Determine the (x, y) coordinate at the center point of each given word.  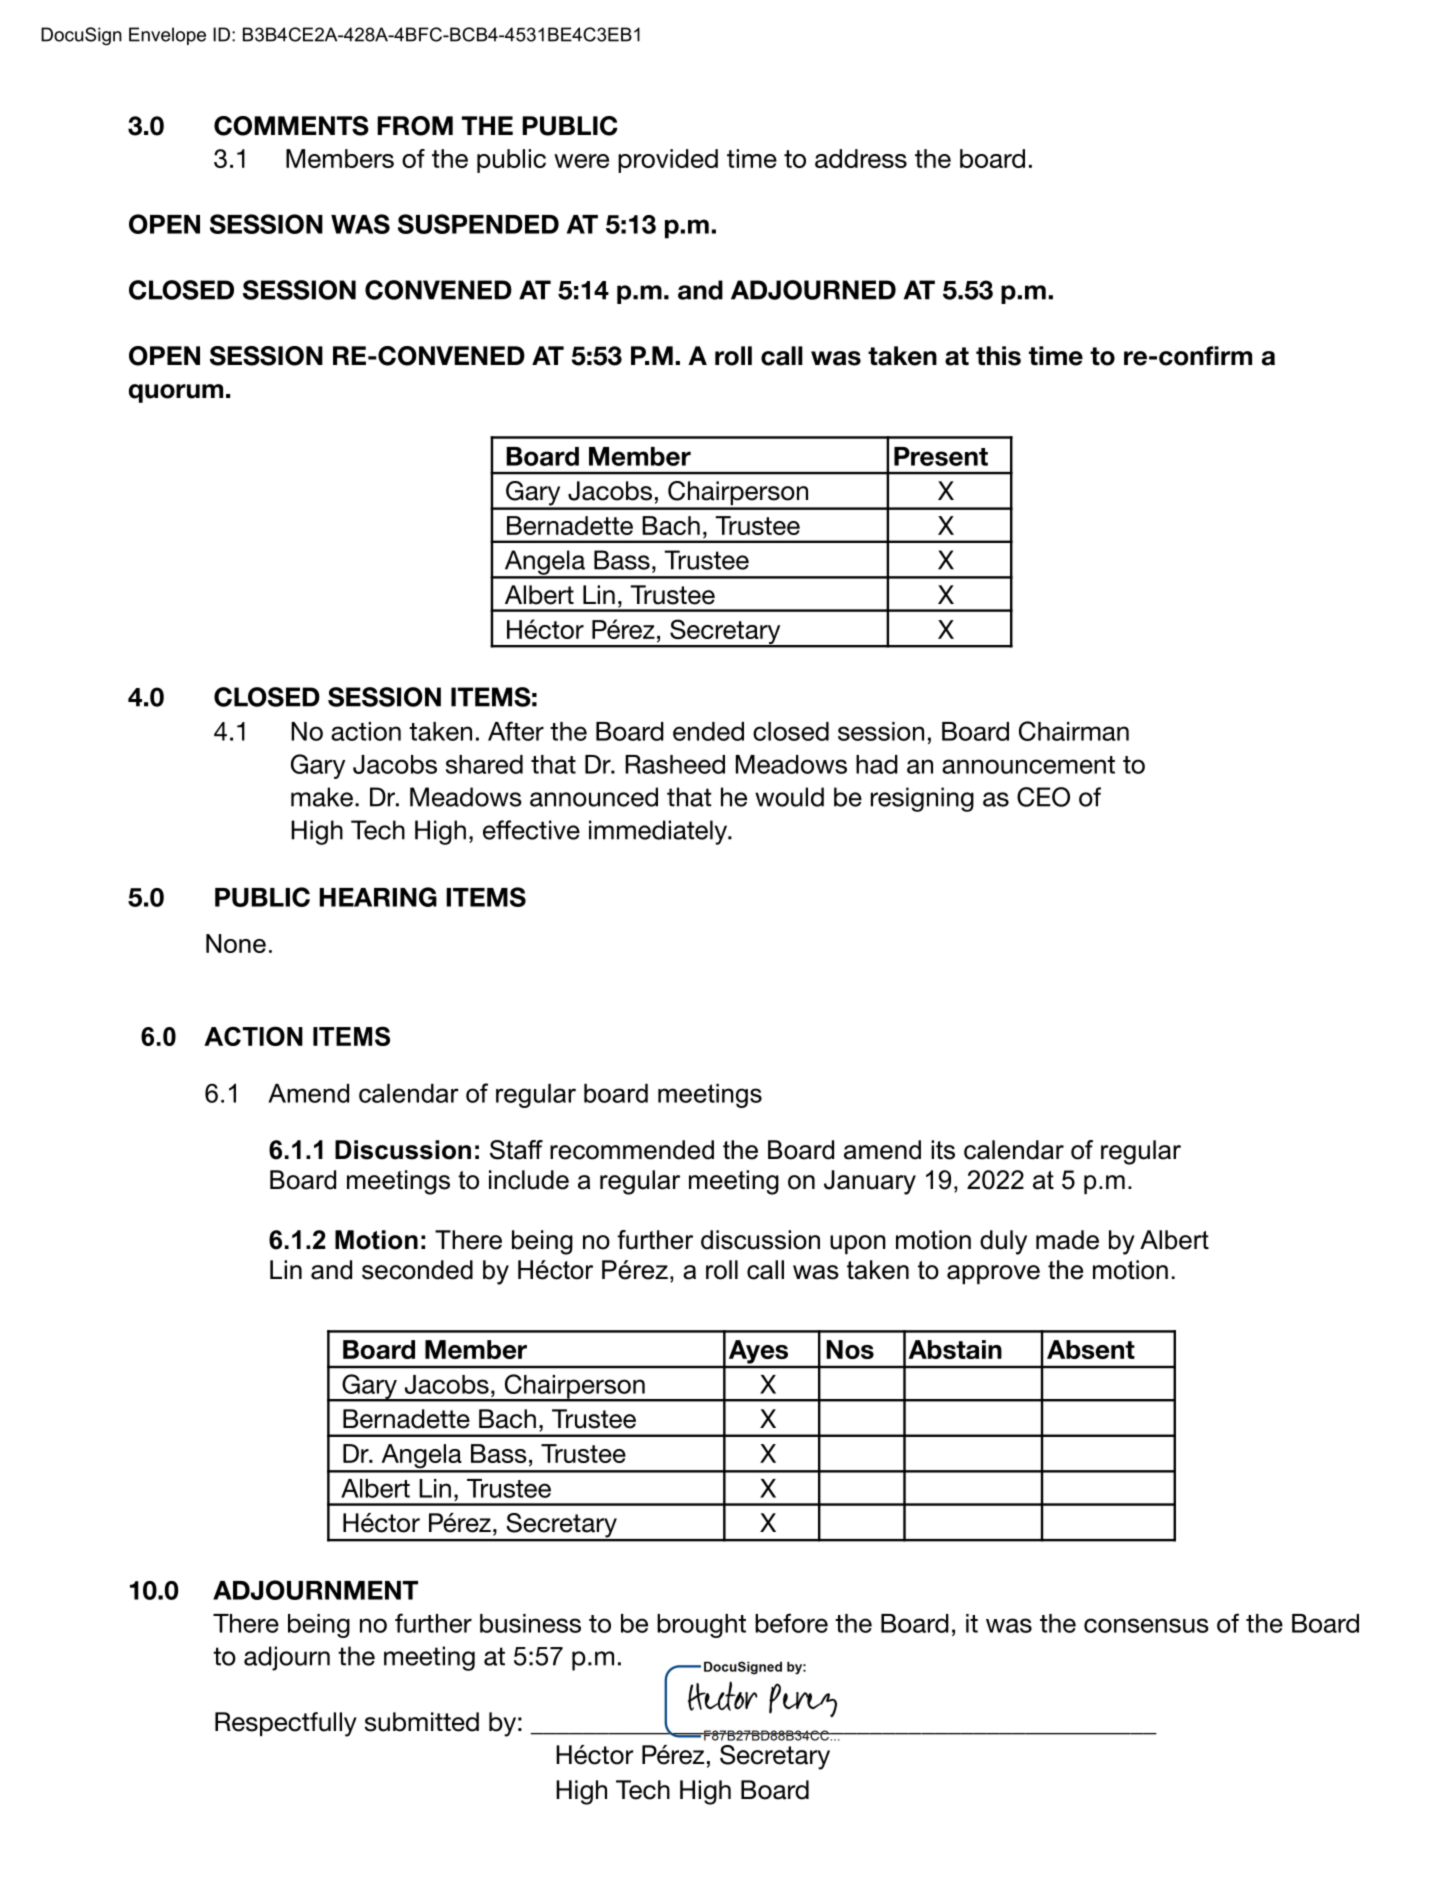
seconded (417, 1270)
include (529, 1180)
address (861, 158)
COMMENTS (291, 126)
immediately (659, 832)
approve (993, 1274)
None (236, 943)
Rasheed (675, 764)
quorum (176, 393)
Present (941, 456)
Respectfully (286, 1724)
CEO (1043, 797)
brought (701, 1626)
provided (668, 161)
